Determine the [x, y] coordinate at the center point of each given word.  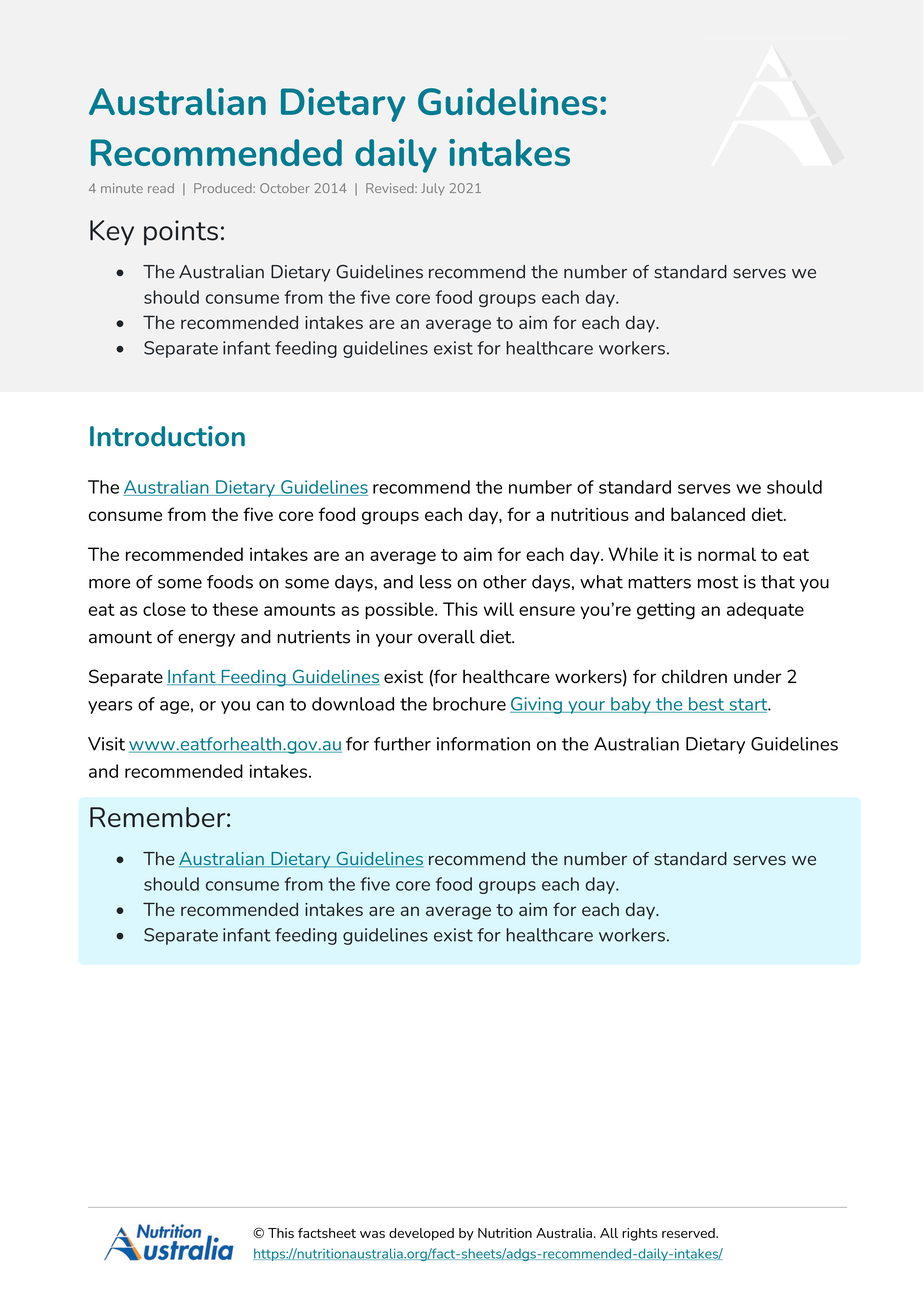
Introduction [167, 436]
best [706, 705]
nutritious [590, 514]
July [433, 189]
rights [639, 1234]
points [181, 233]
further [402, 744]
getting [666, 611]
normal [727, 554]
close [164, 609]
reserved [689, 1233]
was [372, 1234]
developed [421, 1234]
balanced [708, 514]
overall [446, 637]
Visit [106, 744]
